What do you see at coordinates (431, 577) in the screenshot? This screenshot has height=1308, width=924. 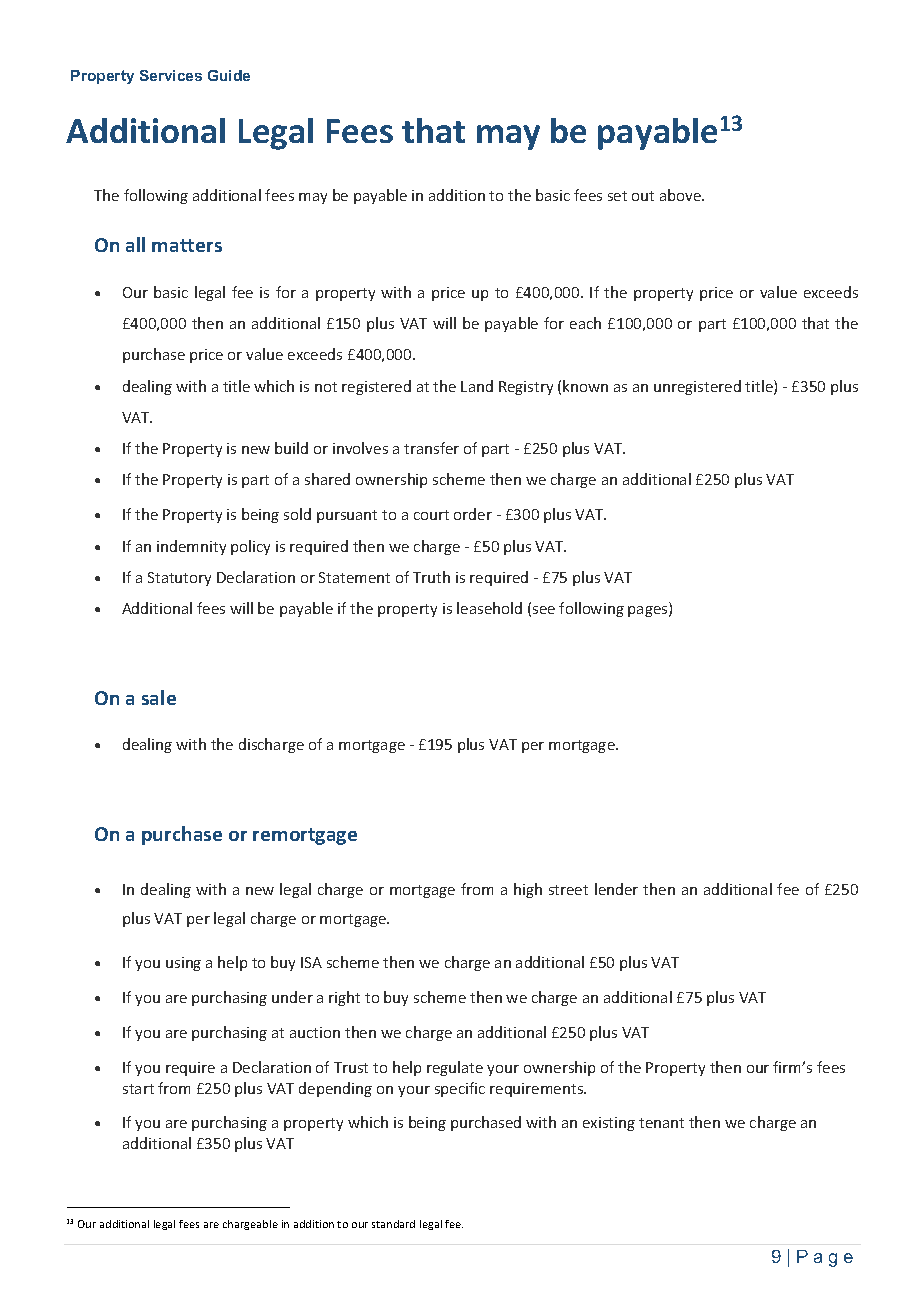 I see `Truth` at bounding box center [431, 577].
